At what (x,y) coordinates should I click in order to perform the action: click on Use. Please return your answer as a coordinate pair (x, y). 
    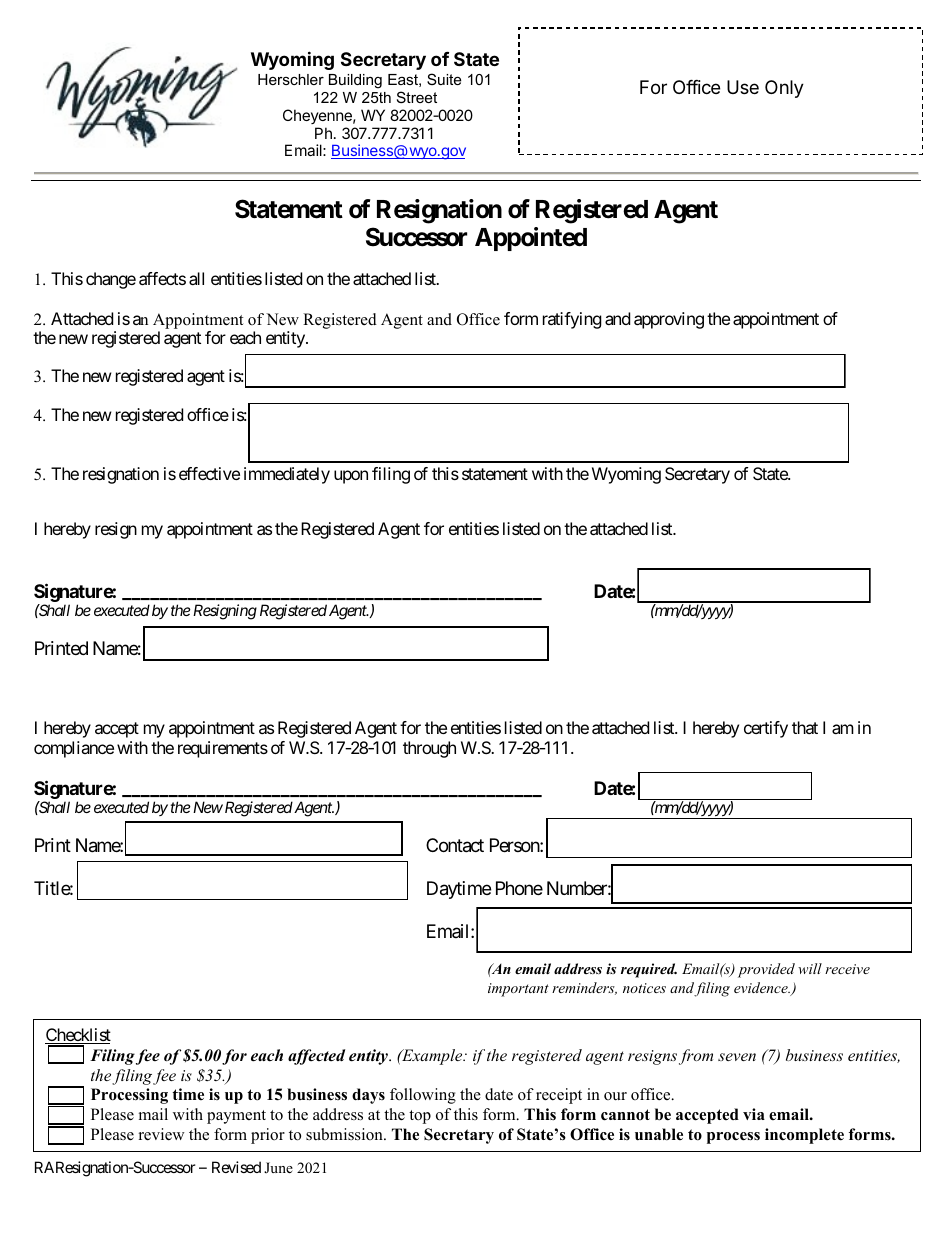
    Looking at the image, I should click on (743, 87).
